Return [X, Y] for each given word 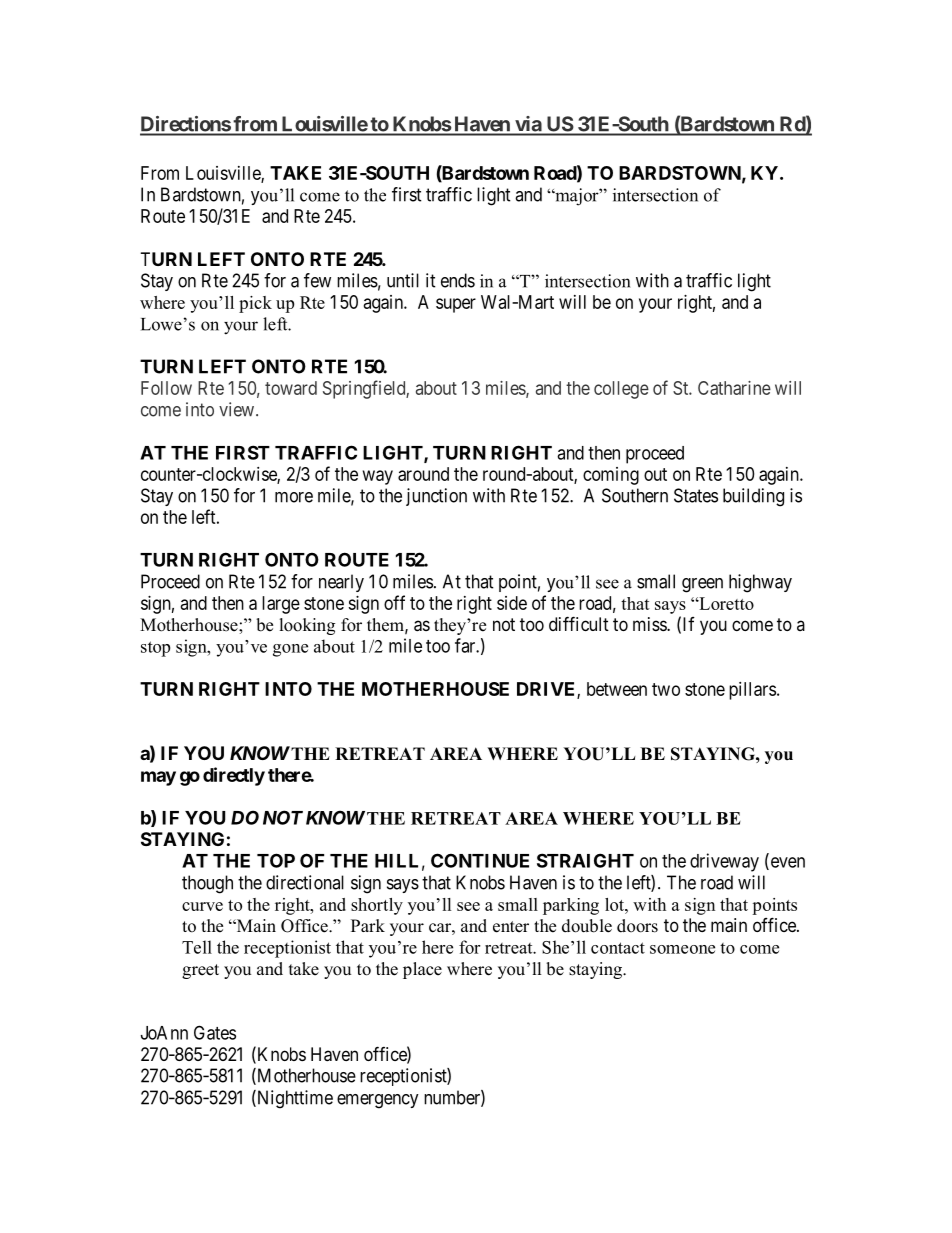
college [621, 390]
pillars [752, 691]
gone [290, 650]
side [512, 603]
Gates [215, 1032]
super [456, 305]
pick [255, 304]
